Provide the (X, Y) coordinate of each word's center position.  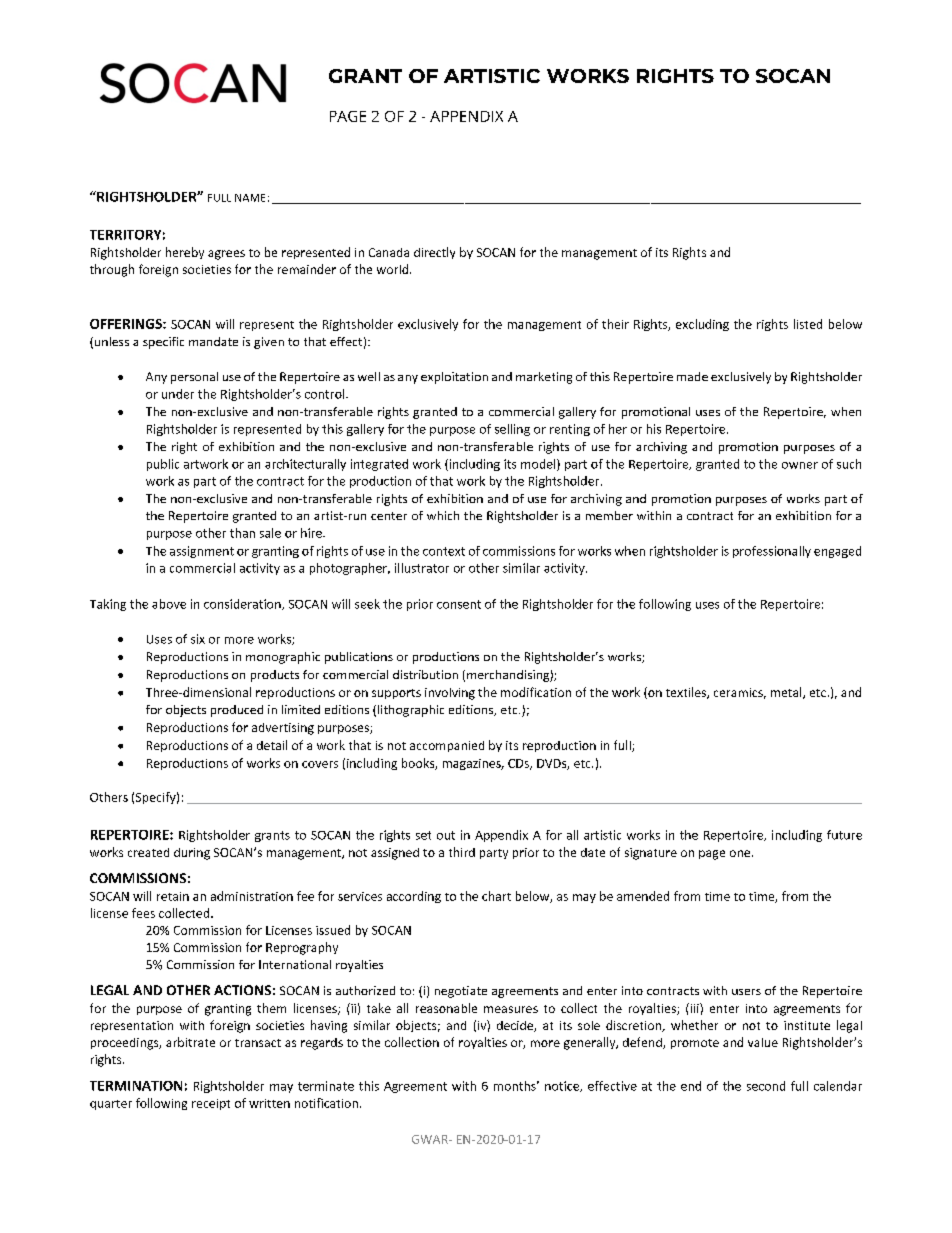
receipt (211, 1104)
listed (808, 324)
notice (563, 1086)
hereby (185, 253)
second (766, 1086)
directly (434, 253)
